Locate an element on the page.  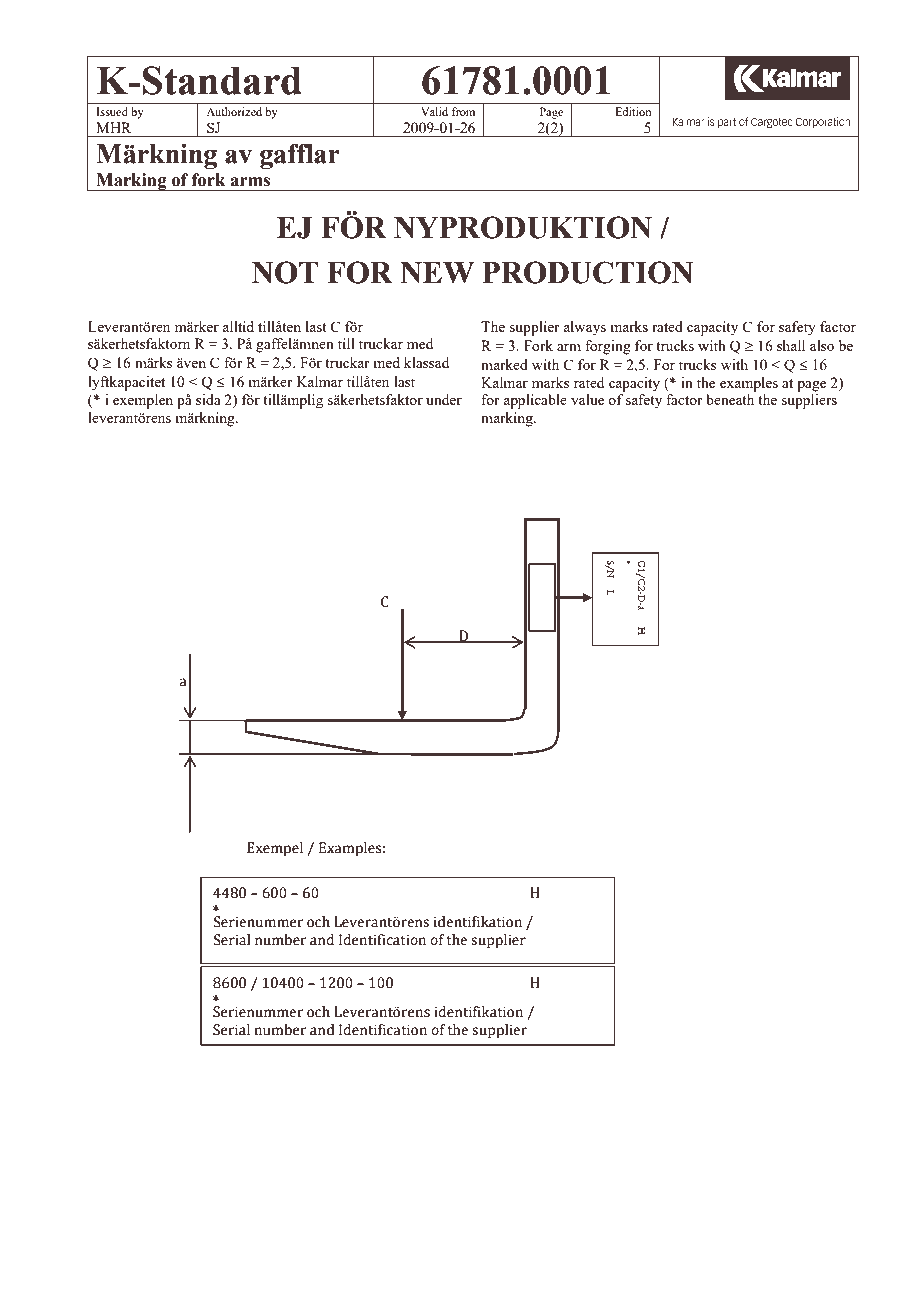
PRODUCTION is located at coordinates (587, 272).
